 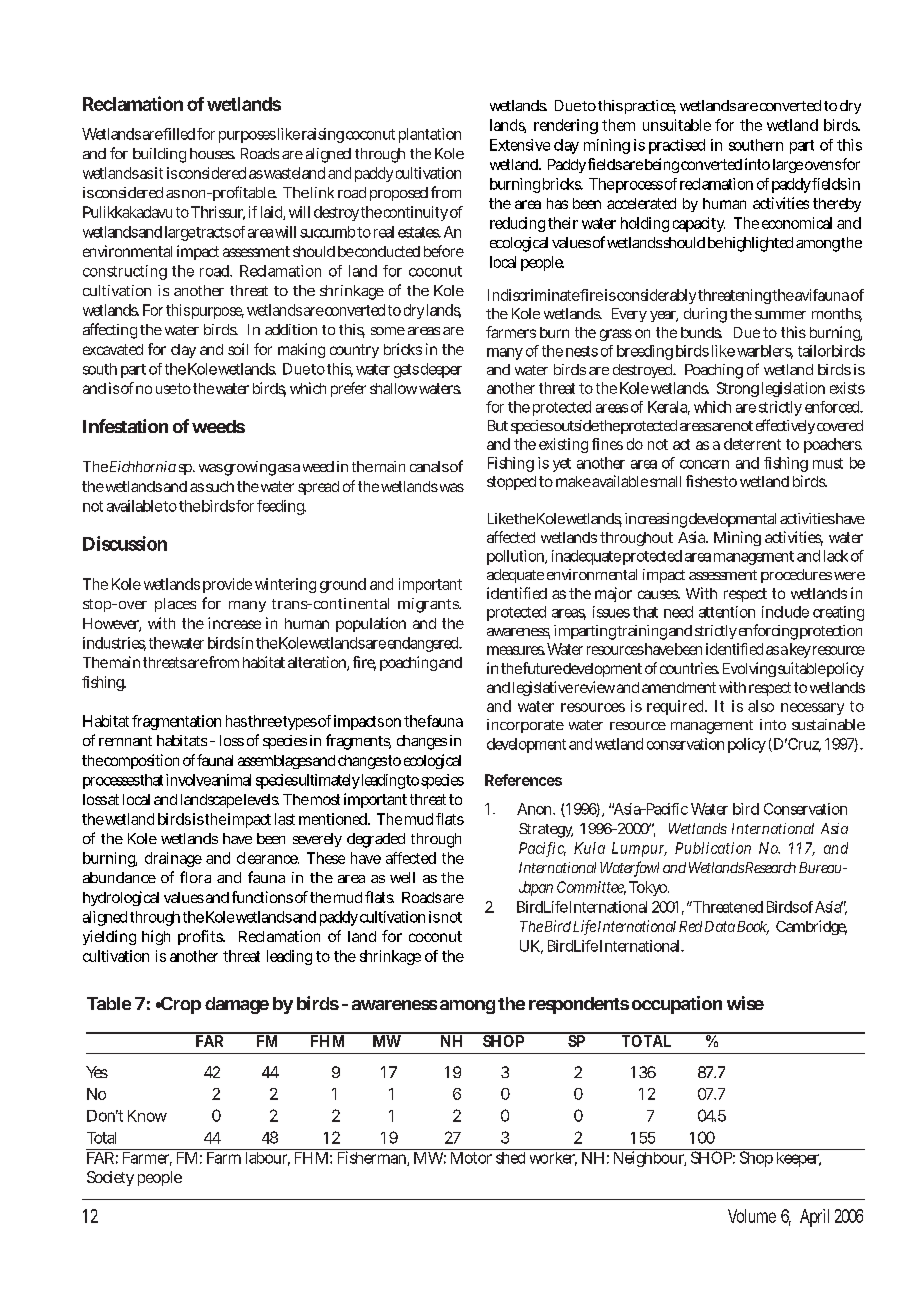 I want to click on Society, so click(x=110, y=1178).
